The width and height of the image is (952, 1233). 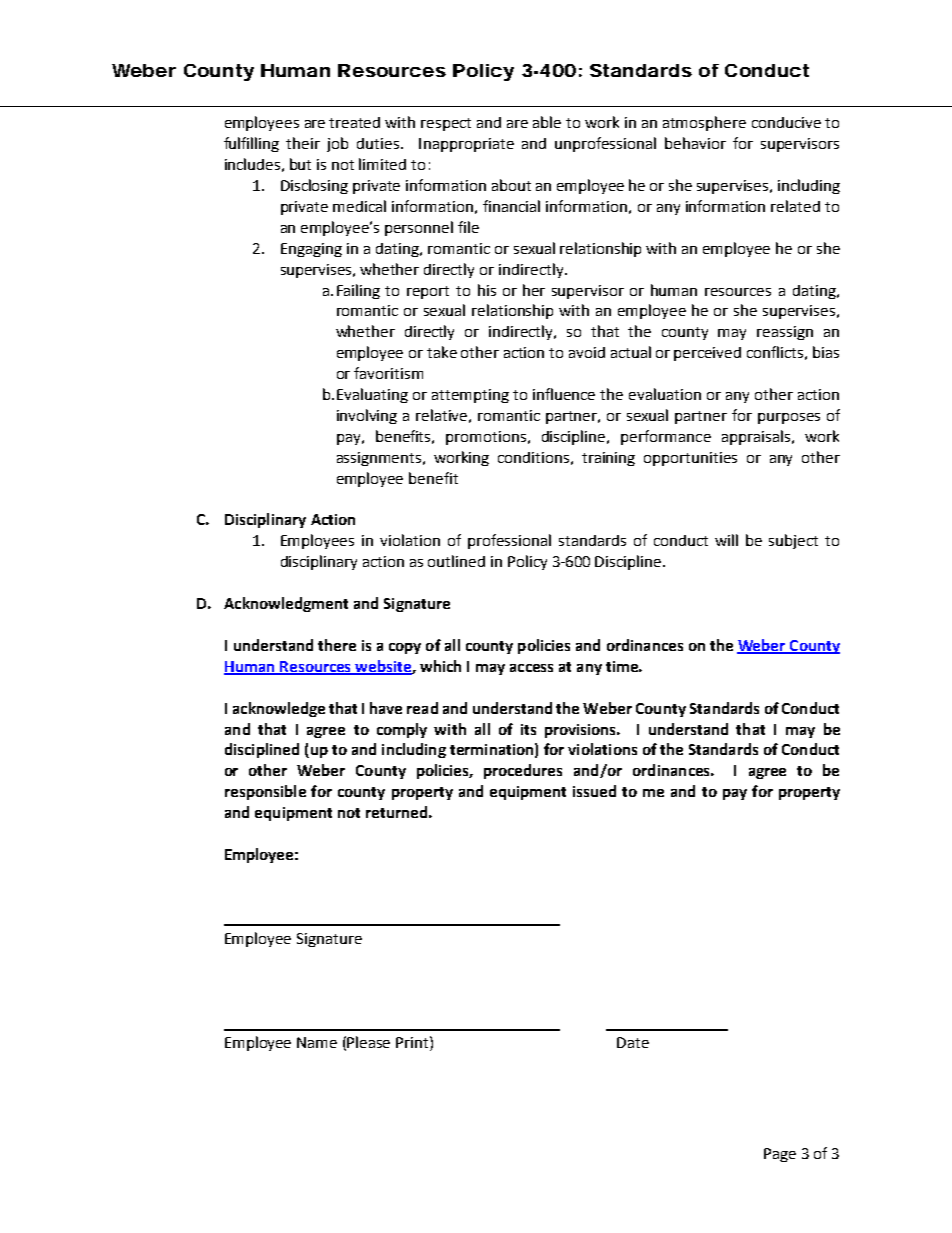 I want to click on conducive, so click(x=786, y=122).
